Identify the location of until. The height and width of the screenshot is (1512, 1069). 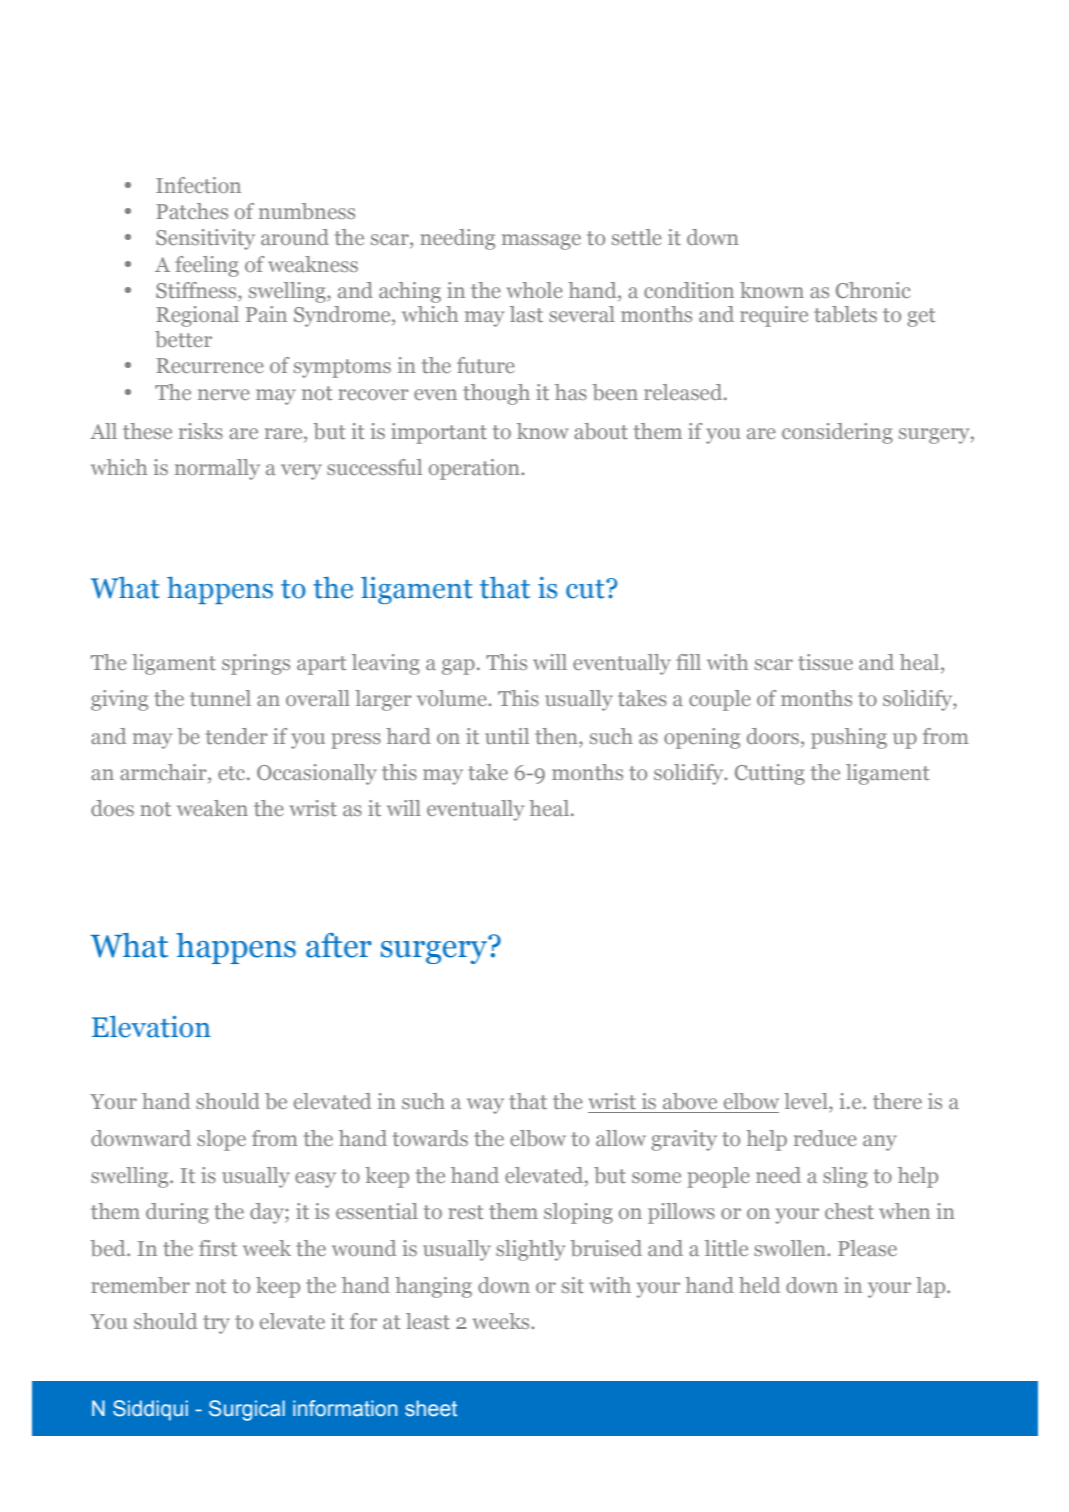
(507, 736).
